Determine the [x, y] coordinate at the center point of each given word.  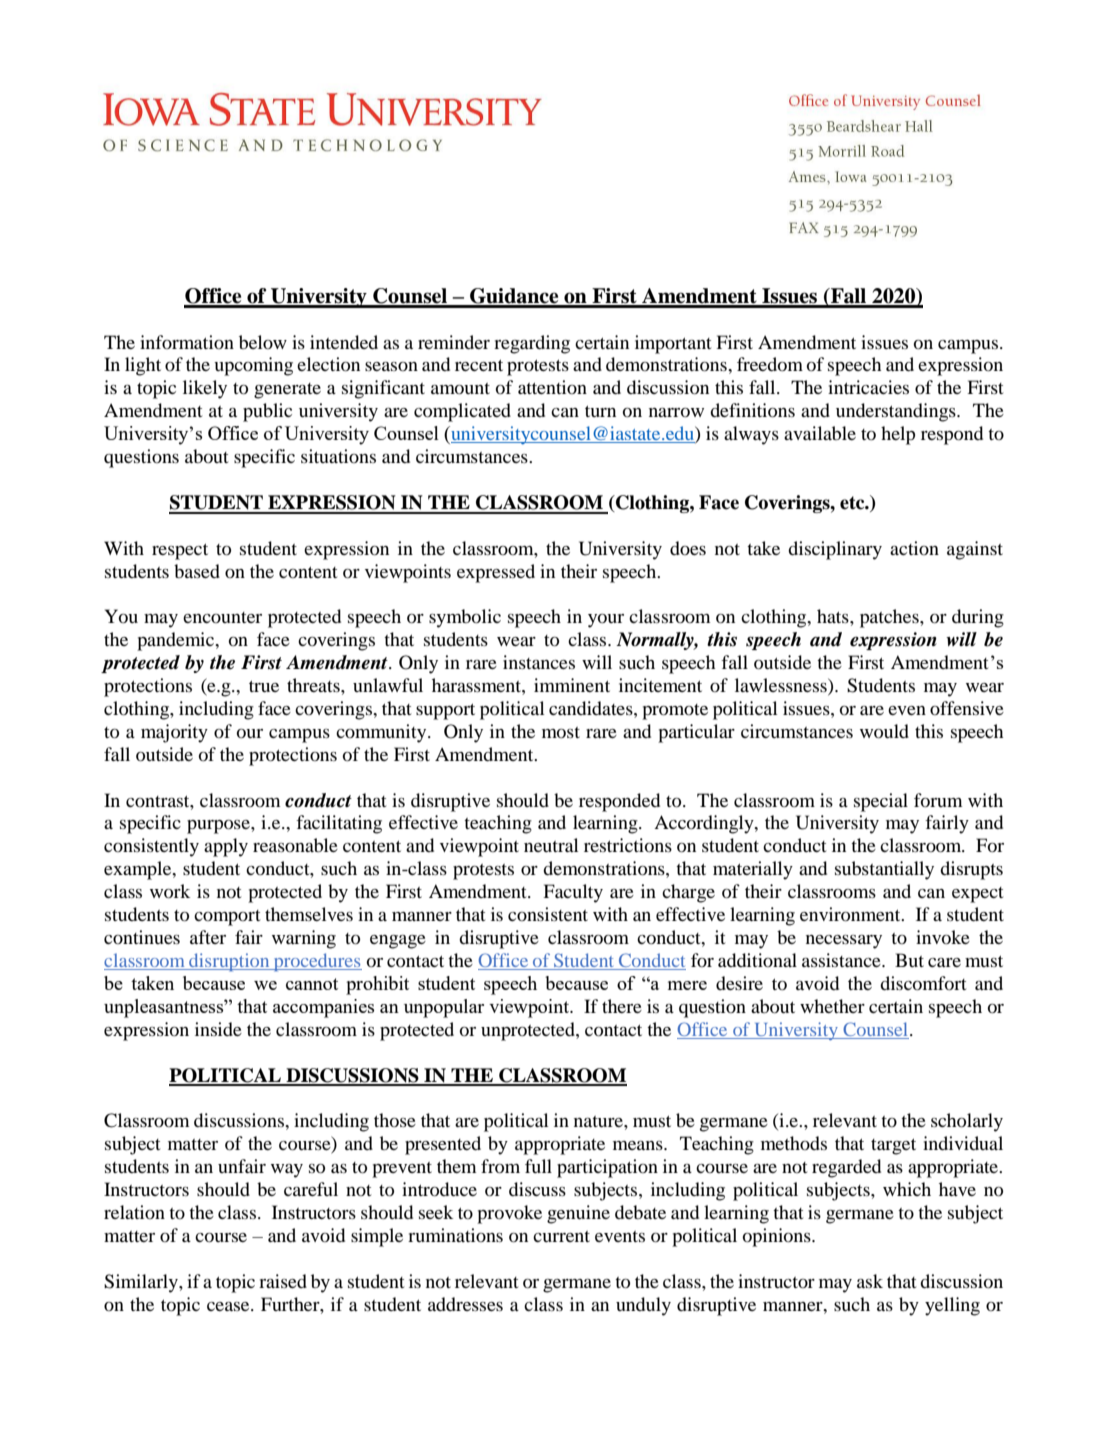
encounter [222, 617]
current [561, 1236]
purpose [219, 827]
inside [218, 1029]
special [881, 802]
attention [552, 387]
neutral [551, 845]
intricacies [868, 387]
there [622, 1006]
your [606, 621]
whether [832, 1006]
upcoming [253, 366]
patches [890, 618]
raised [283, 1281]
